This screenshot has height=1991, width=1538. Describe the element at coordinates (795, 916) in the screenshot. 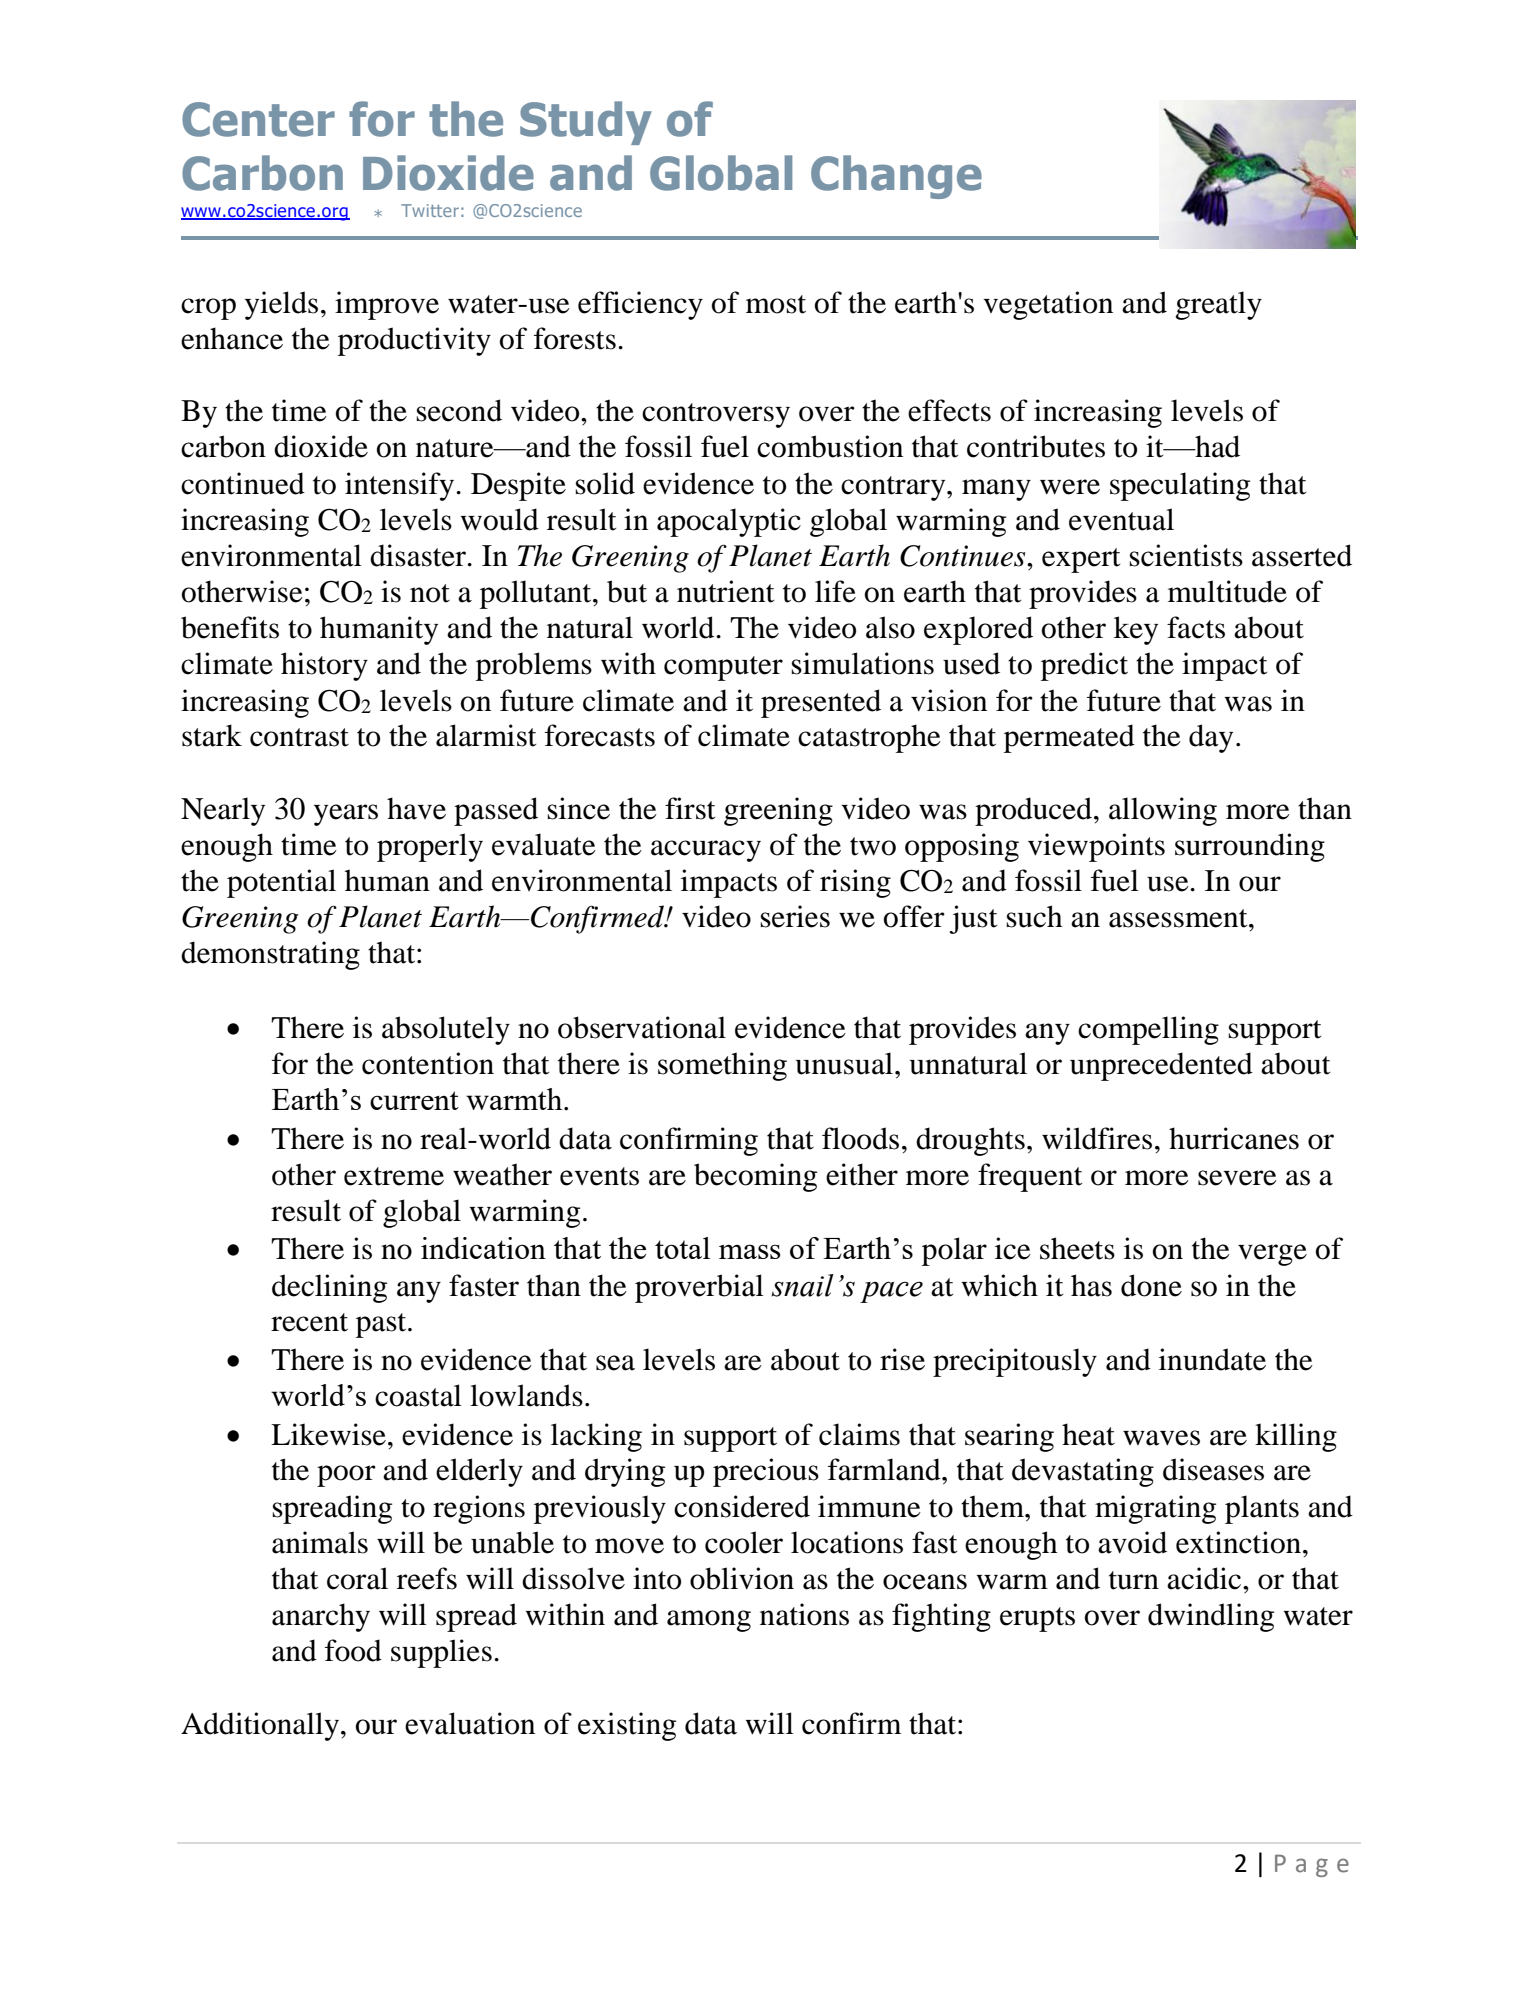

I see `series` at that location.
